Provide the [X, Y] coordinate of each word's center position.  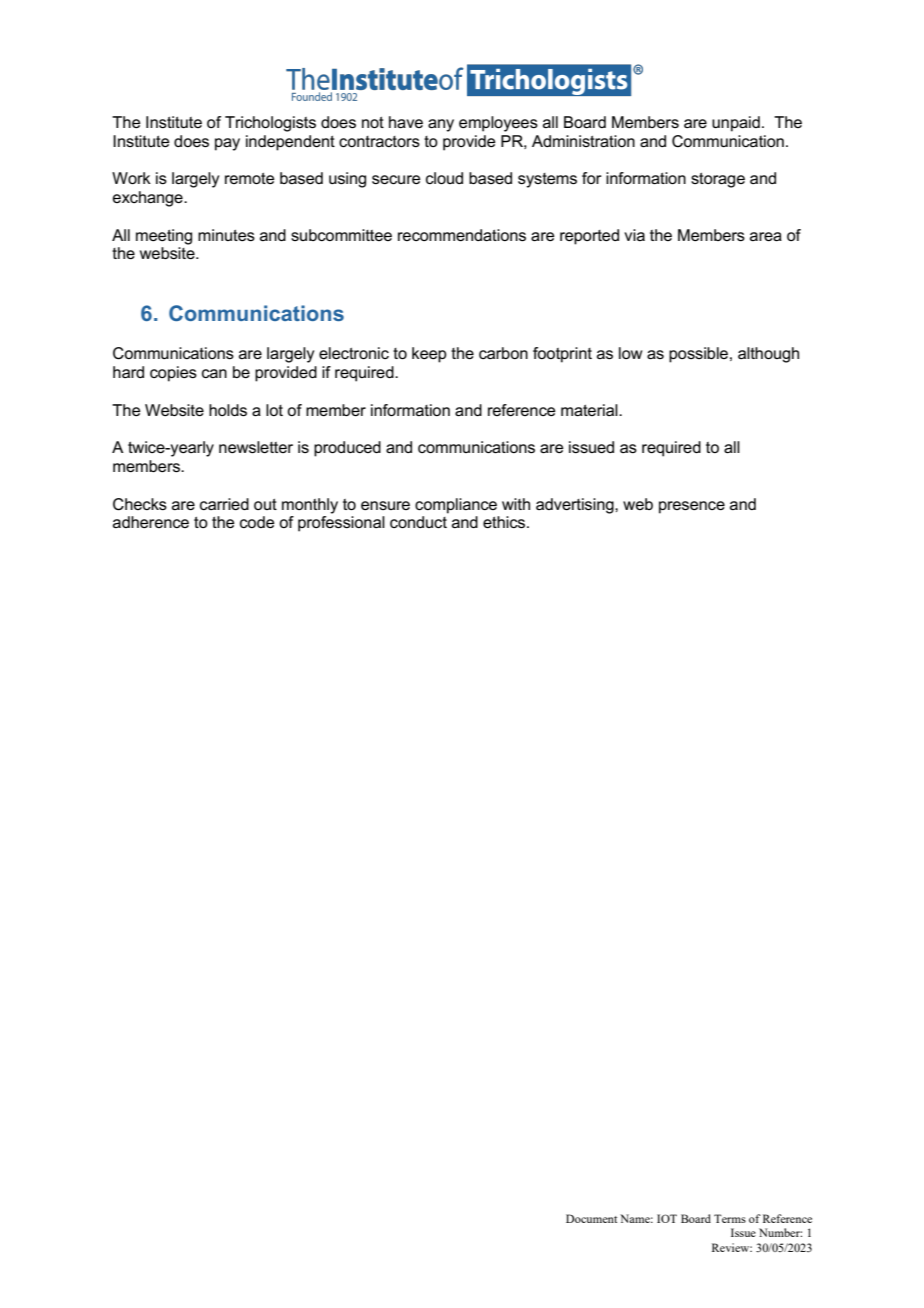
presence [692, 507]
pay [227, 144]
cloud [444, 178]
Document [591, 1218]
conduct [418, 522]
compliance [456, 506]
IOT [667, 1218]
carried [224, 504]
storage [718, 180]
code [257, 522]
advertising [576, 506]
